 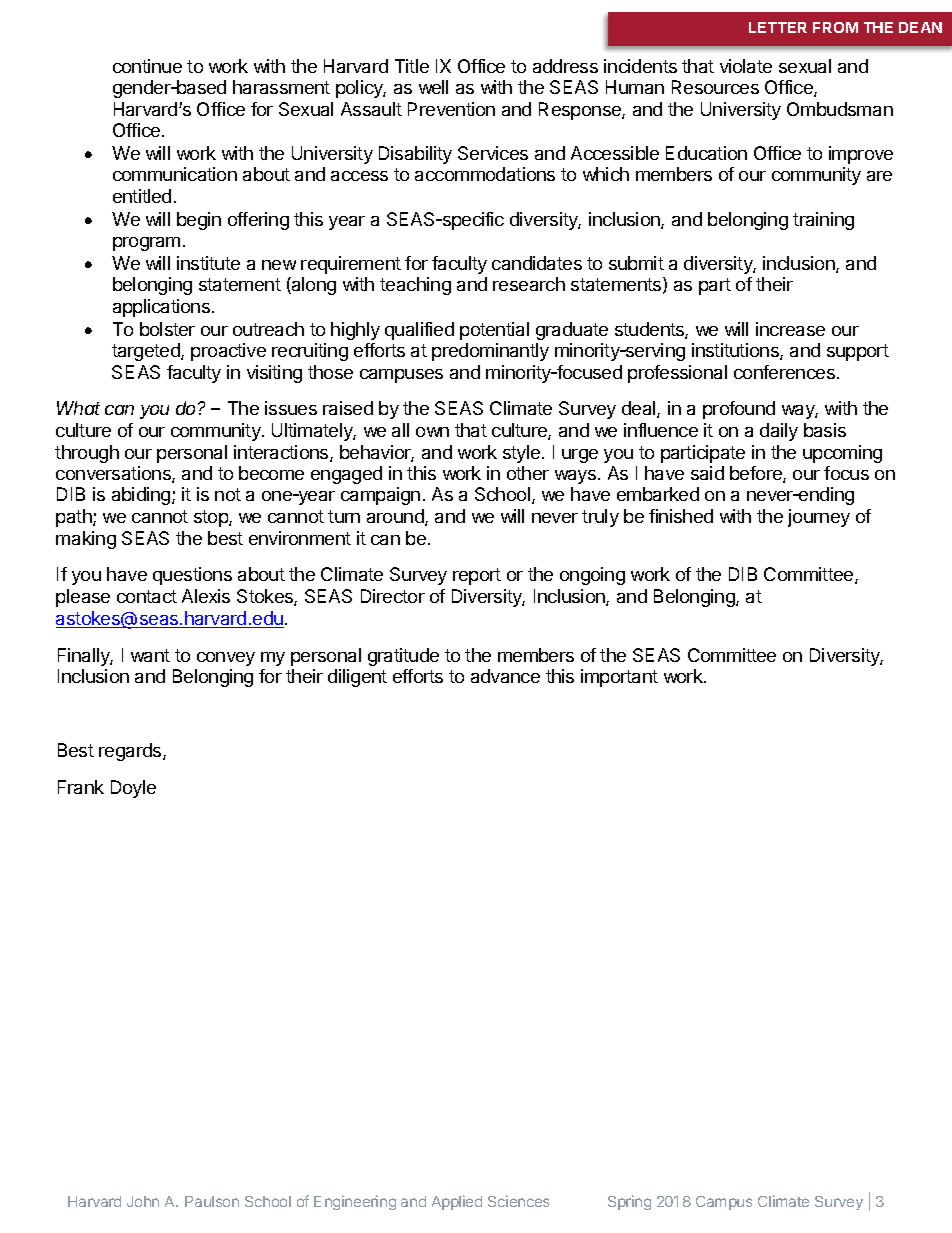 What do you see at coordinates (629, 1202) in the screenshot?
I see `Spring` at bounding box center [629, 1202].
